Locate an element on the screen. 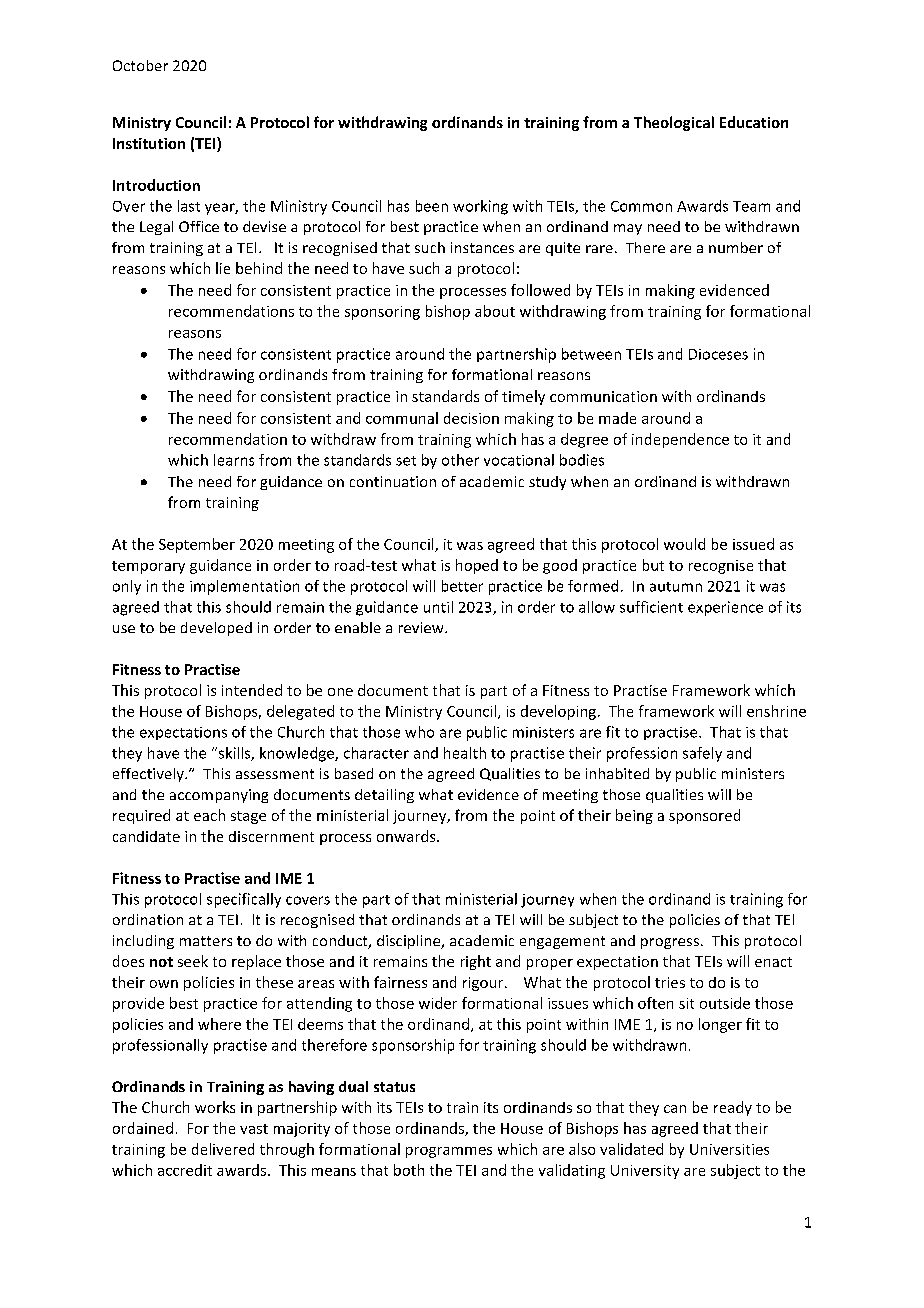 This screenshot has width=924, height=1308. other is located at coordinates (460, 460).
